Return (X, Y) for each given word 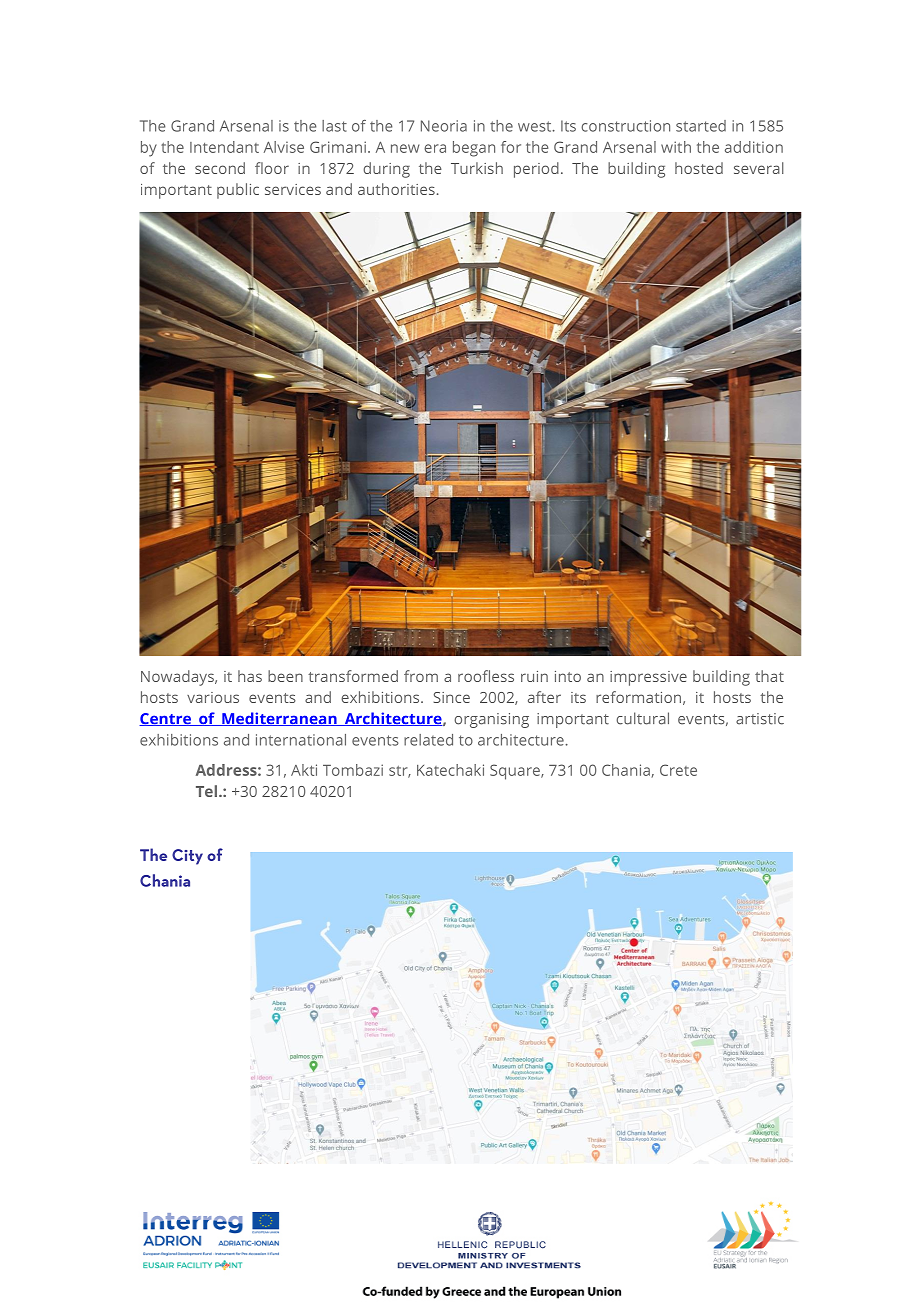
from (421, 676)
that (769, 676)
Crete (678, 770)
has (250, 676)
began (474, 149)
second (220, 168)
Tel (206, 791)
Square (516, 772)
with (676, 147)
